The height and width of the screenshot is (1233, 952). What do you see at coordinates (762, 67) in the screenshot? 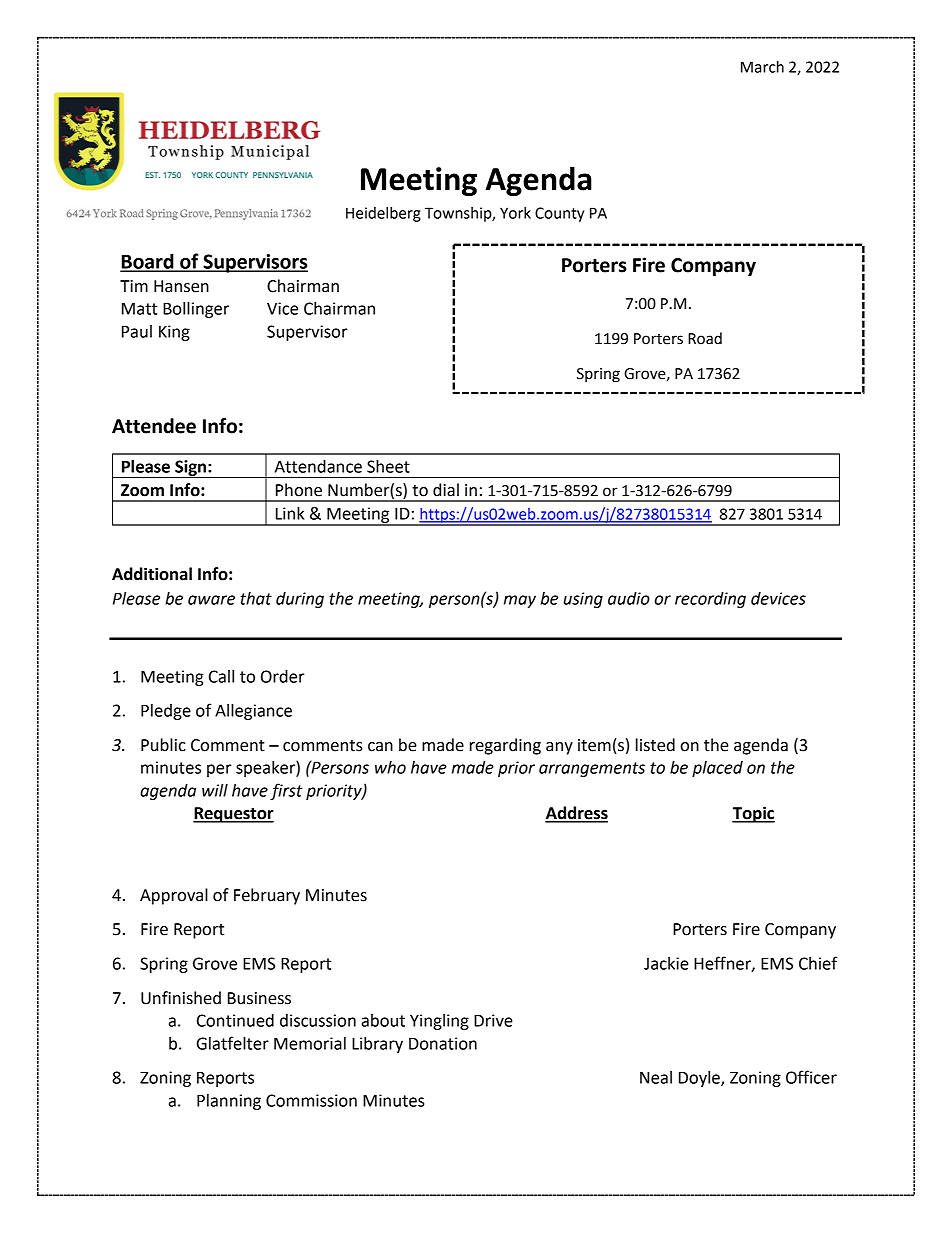
I see `March` at bounding box center [762, 67].
